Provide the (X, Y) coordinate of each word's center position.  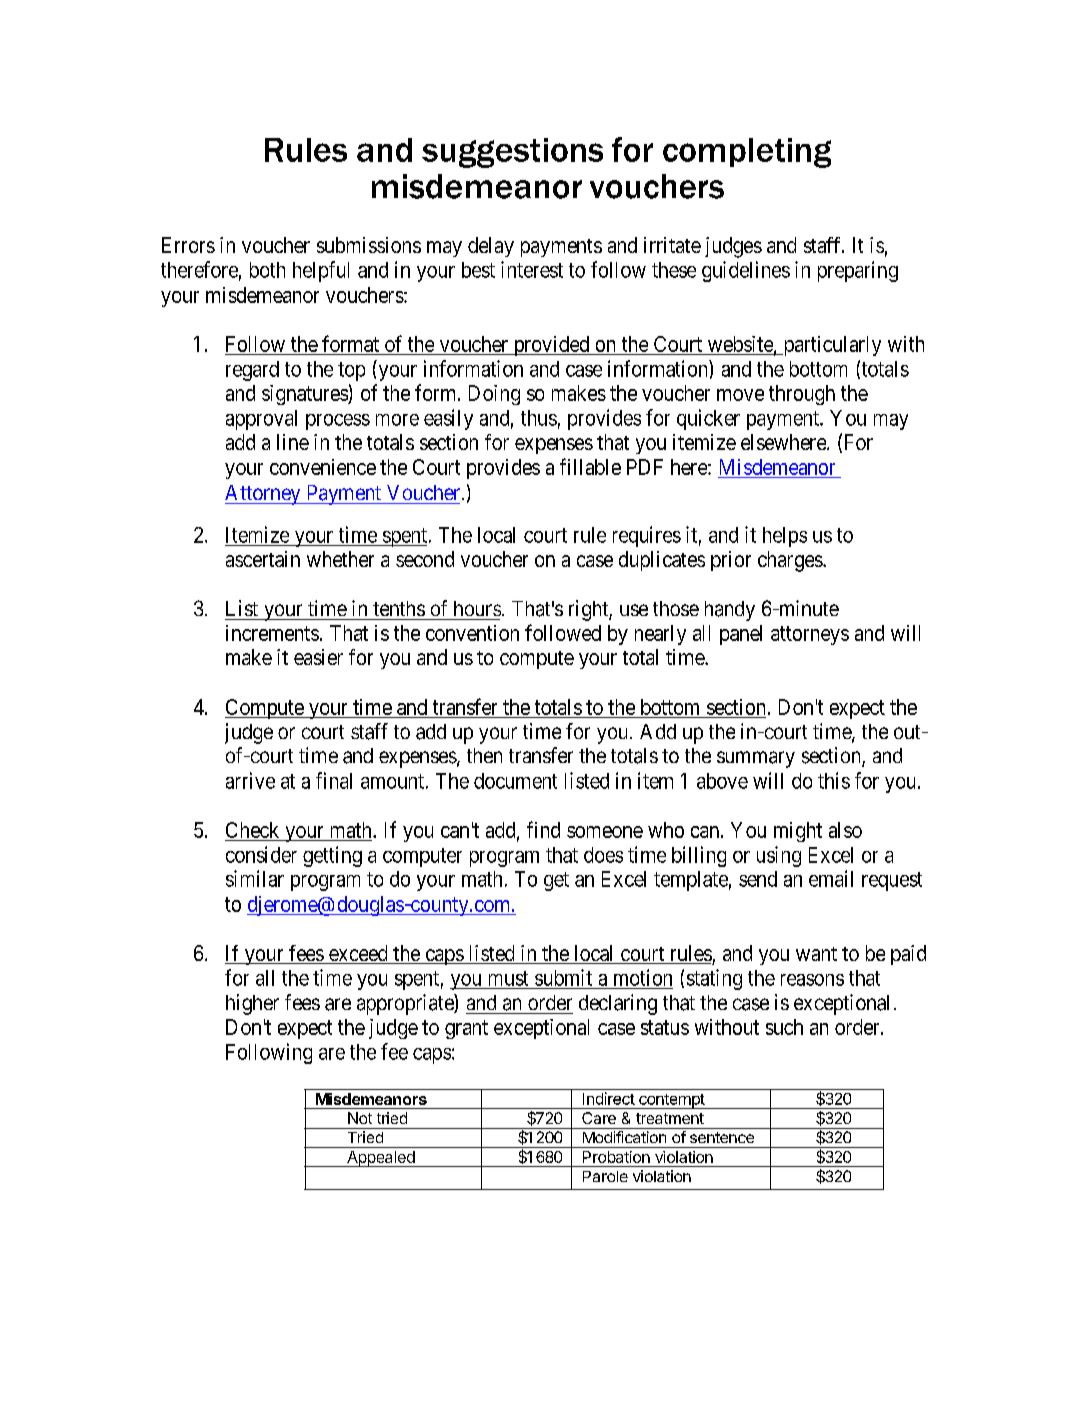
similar (255, 878)
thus (539, 418)
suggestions (512, 153)
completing (747, 153)
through (802, 395)
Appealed (381, 1159)
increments (272, 633)
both (267, 270)
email (831, 878)
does (603, 855)
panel (741, 635)
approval (261, 420)
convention (472, 633)
